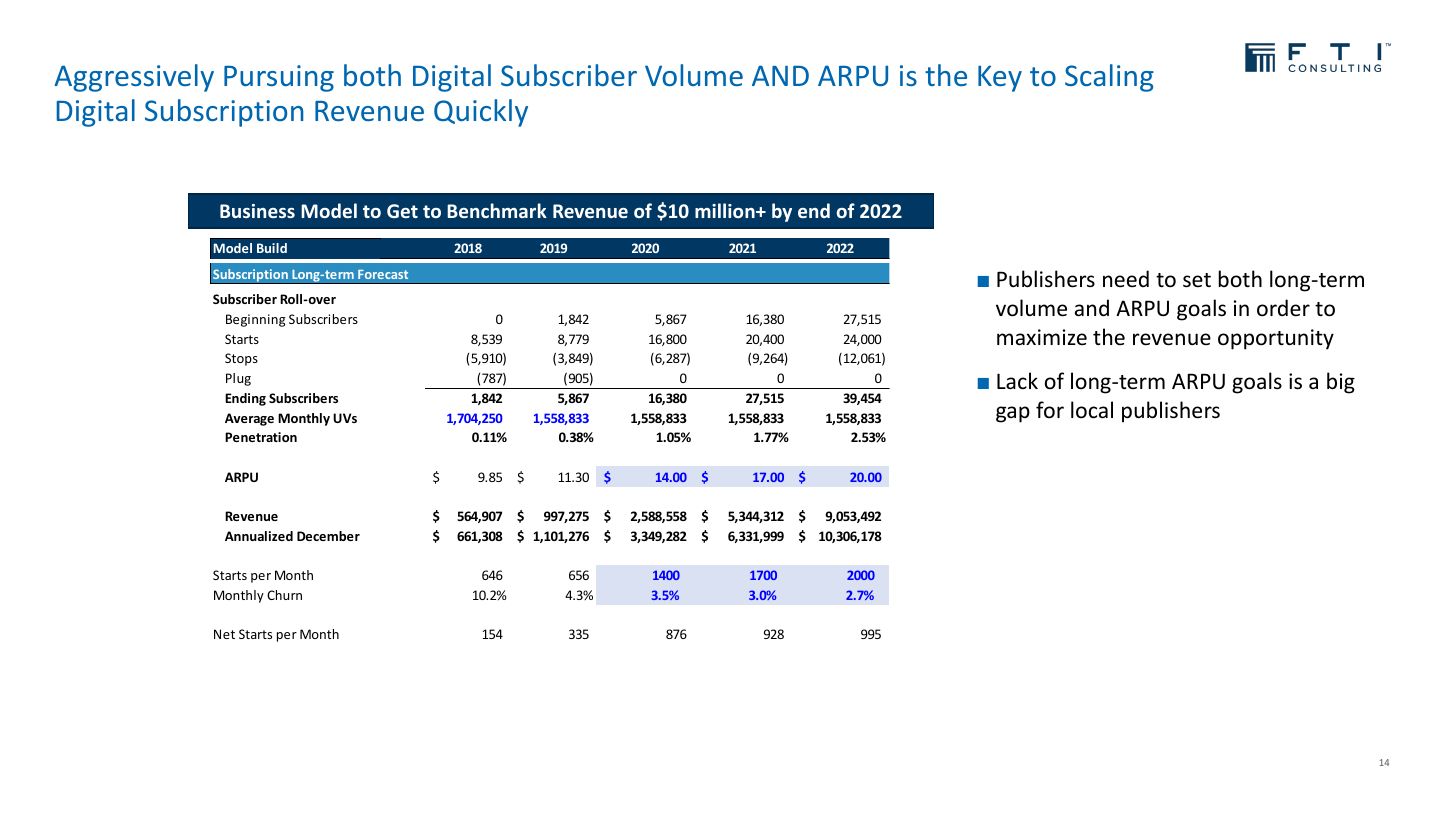 This screenshot has width=1456, height=818. I want to click on Key, so click(1000, 78).
